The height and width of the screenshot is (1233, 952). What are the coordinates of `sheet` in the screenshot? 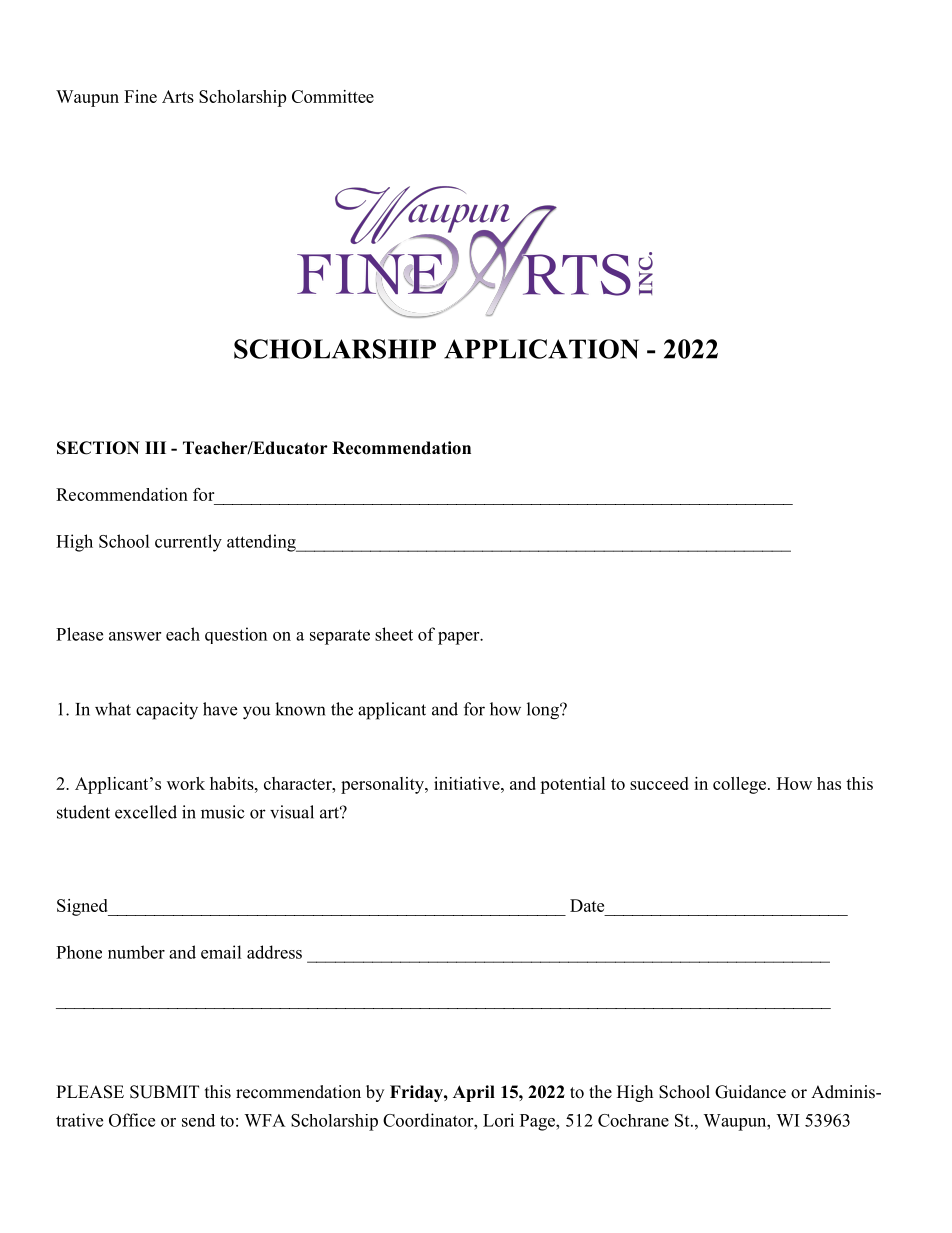 It's located at (394, 634).
